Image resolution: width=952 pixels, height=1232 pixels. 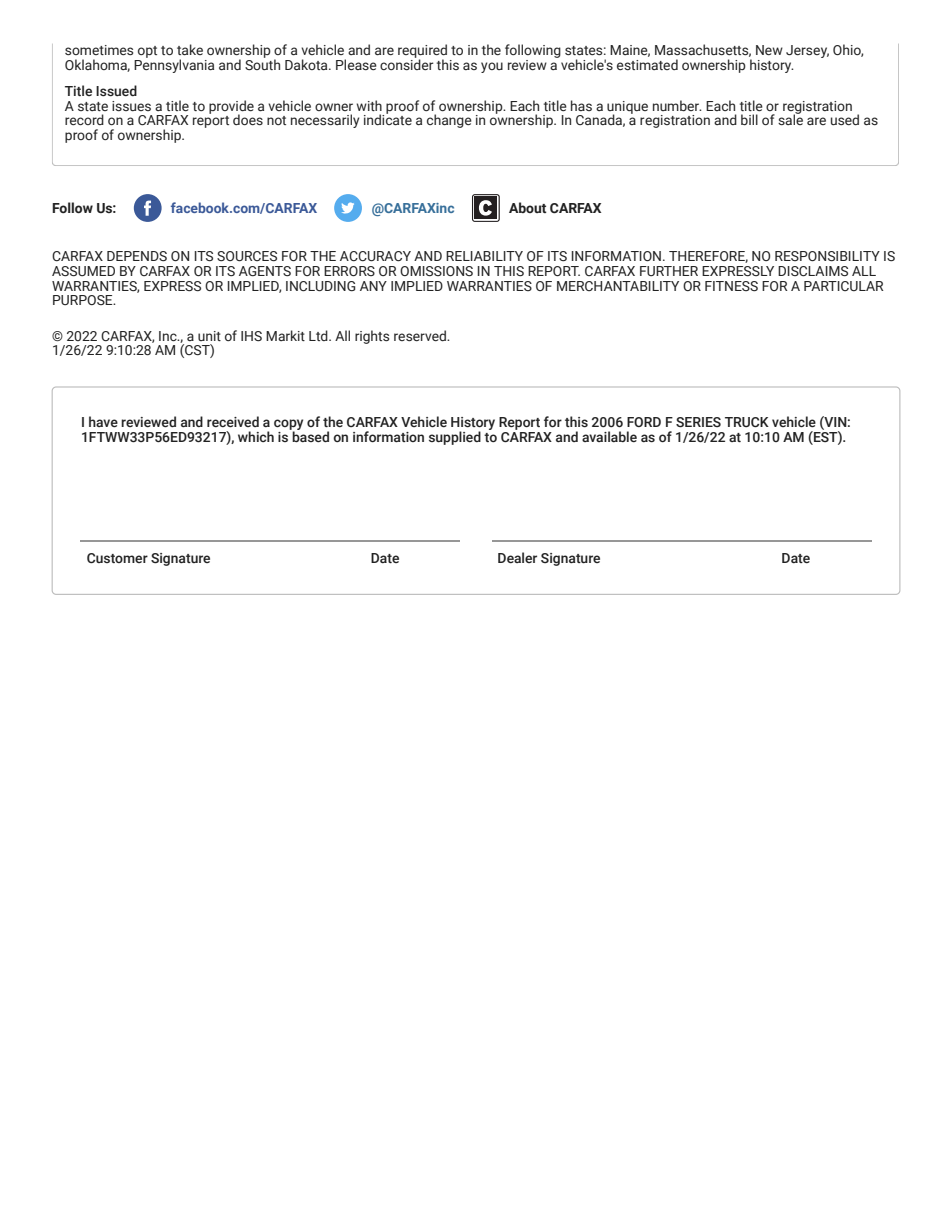 I want to click on New, so click(x=769, y=50).
